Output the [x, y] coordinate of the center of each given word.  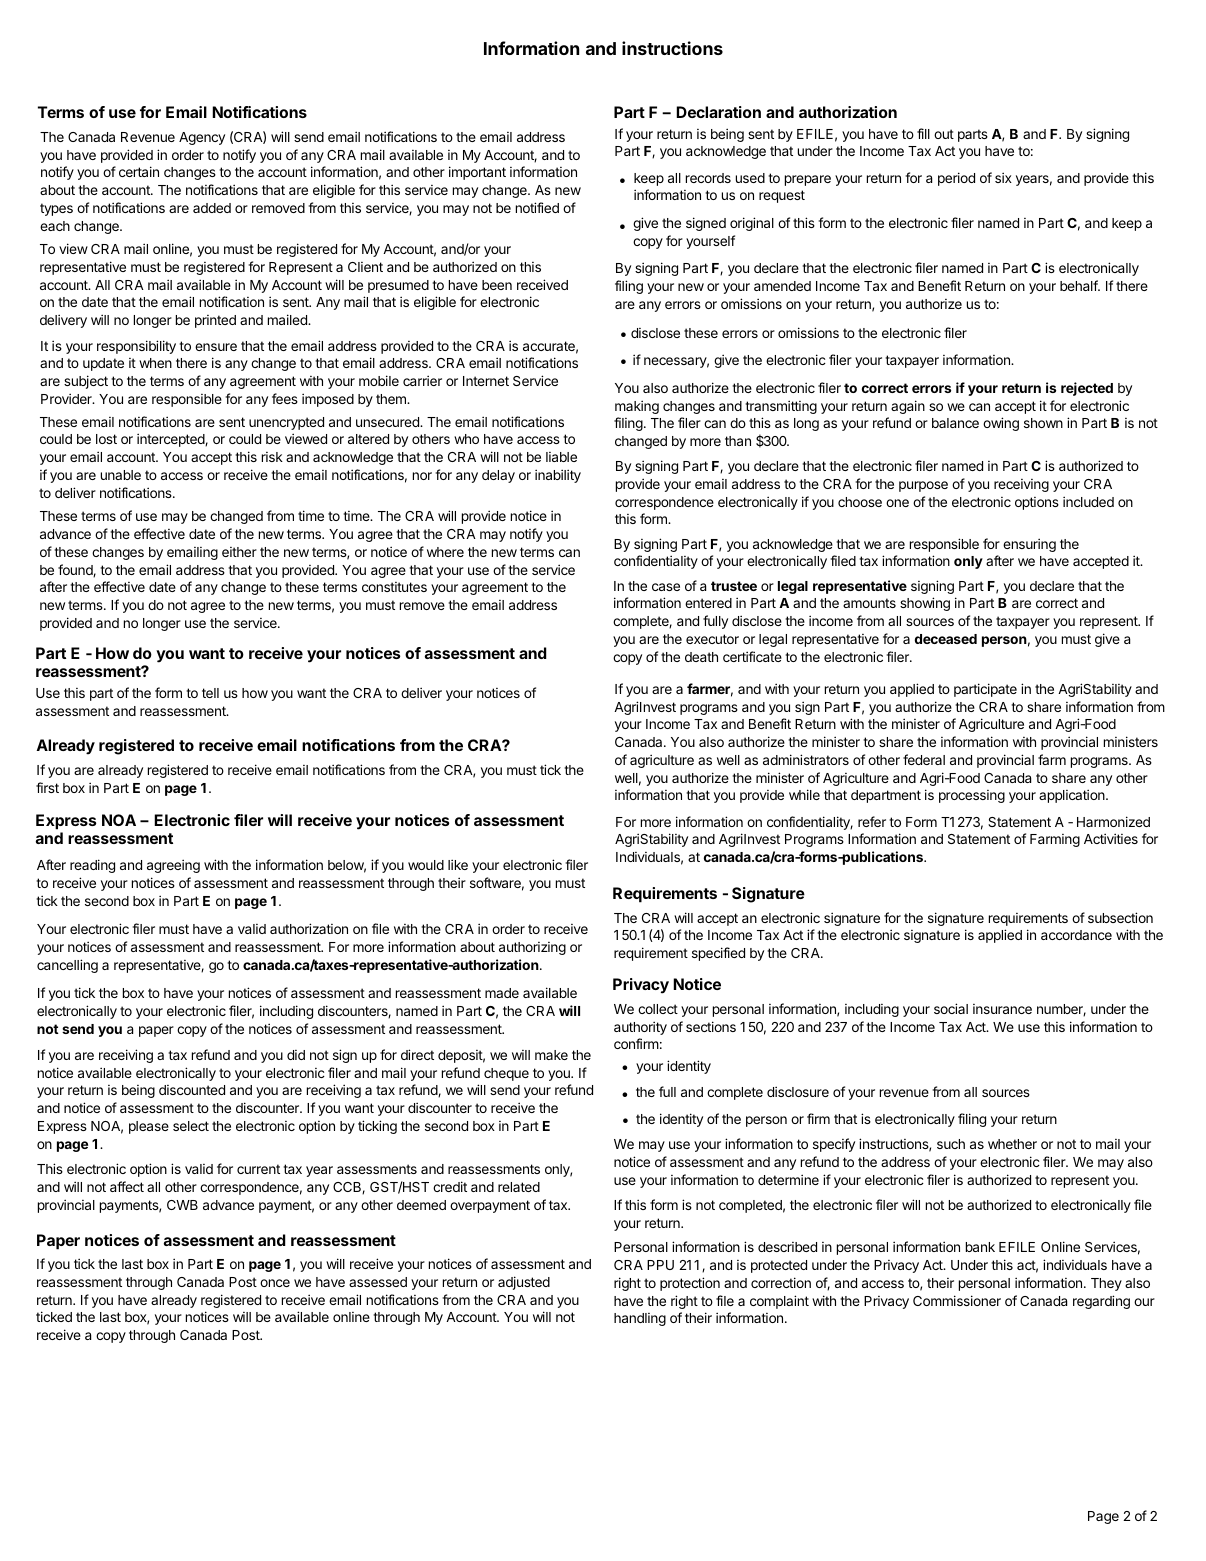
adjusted [524, 1283]
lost [106, 439]
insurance [1002, 1009]
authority [640, 1028]
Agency [202, 138]
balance [955, 423]
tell [210, 693]
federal [924, 759]
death [701, 657]
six [1003, 177]
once [275, 1283]
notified [537, 207]
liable [561, 457]
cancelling [67, 966]
